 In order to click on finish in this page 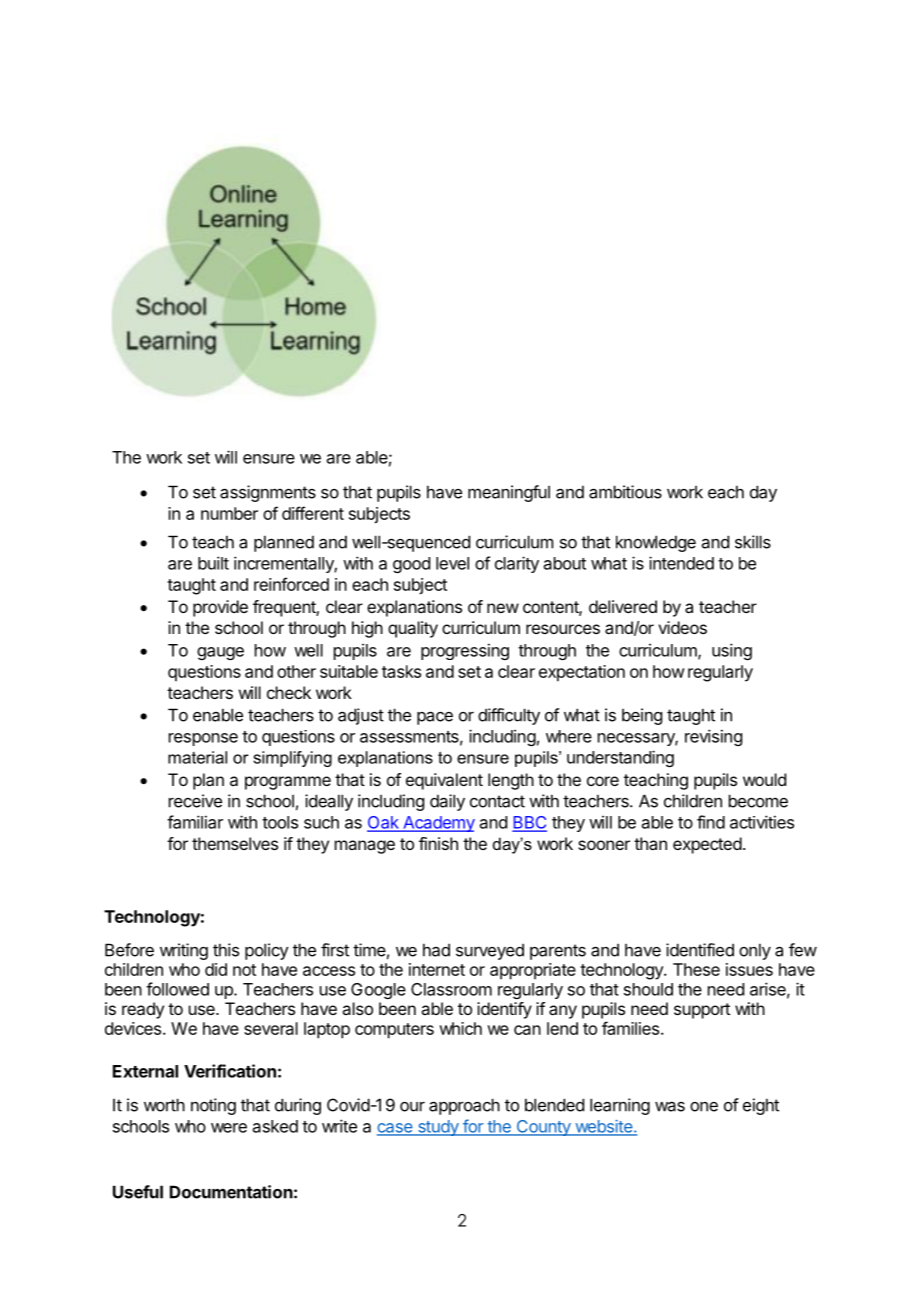, I will do `click(438, 843)`.
